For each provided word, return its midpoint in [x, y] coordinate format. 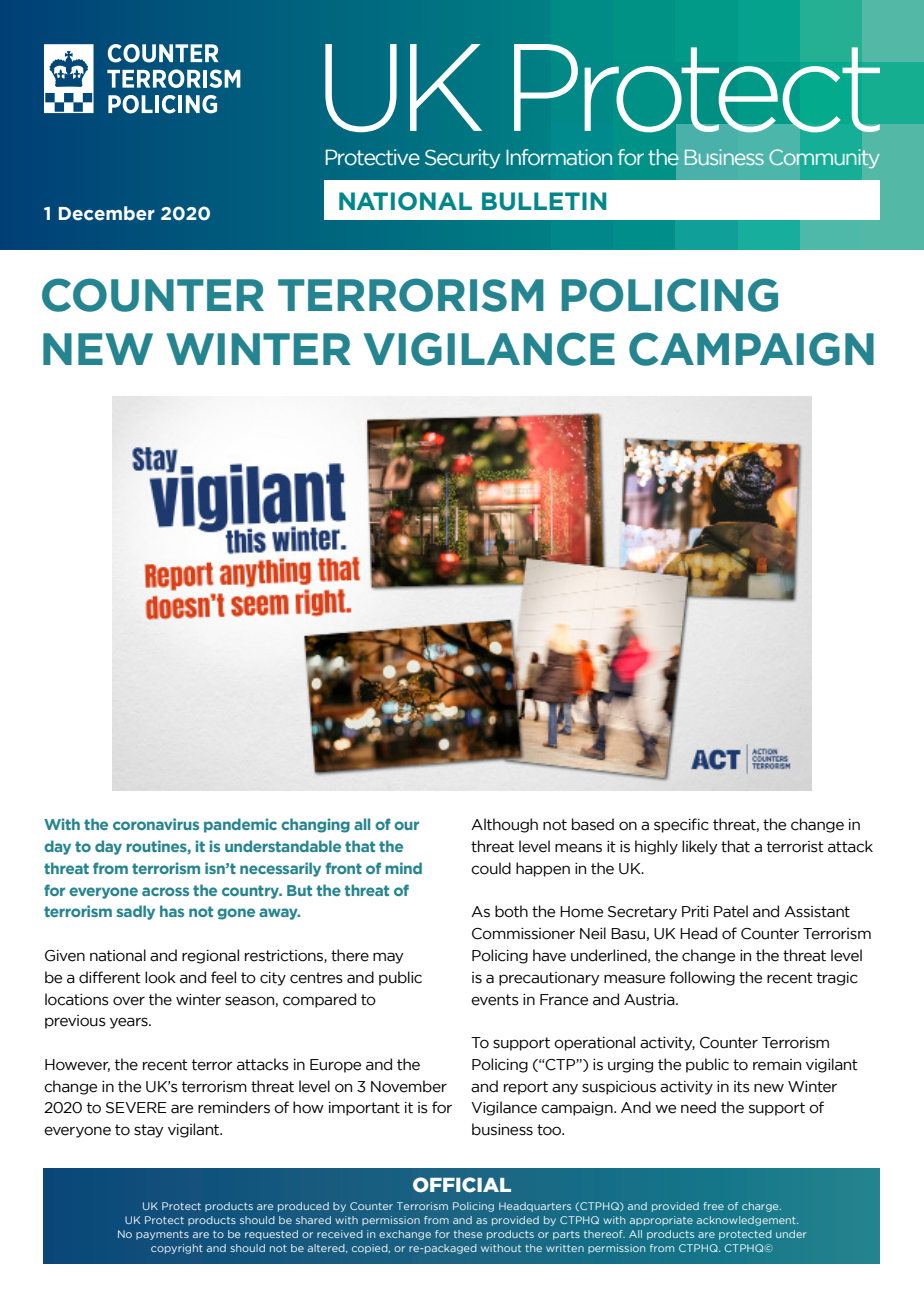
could [491, 868]
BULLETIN [544, 201]
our [406, 825]
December [107, 213]
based [593, 824]
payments [162, 1235]
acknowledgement [747, 1221]
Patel [731, 911]
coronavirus [156, 824]
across [165, 891]
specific [681, 825]
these [468, 1234]
